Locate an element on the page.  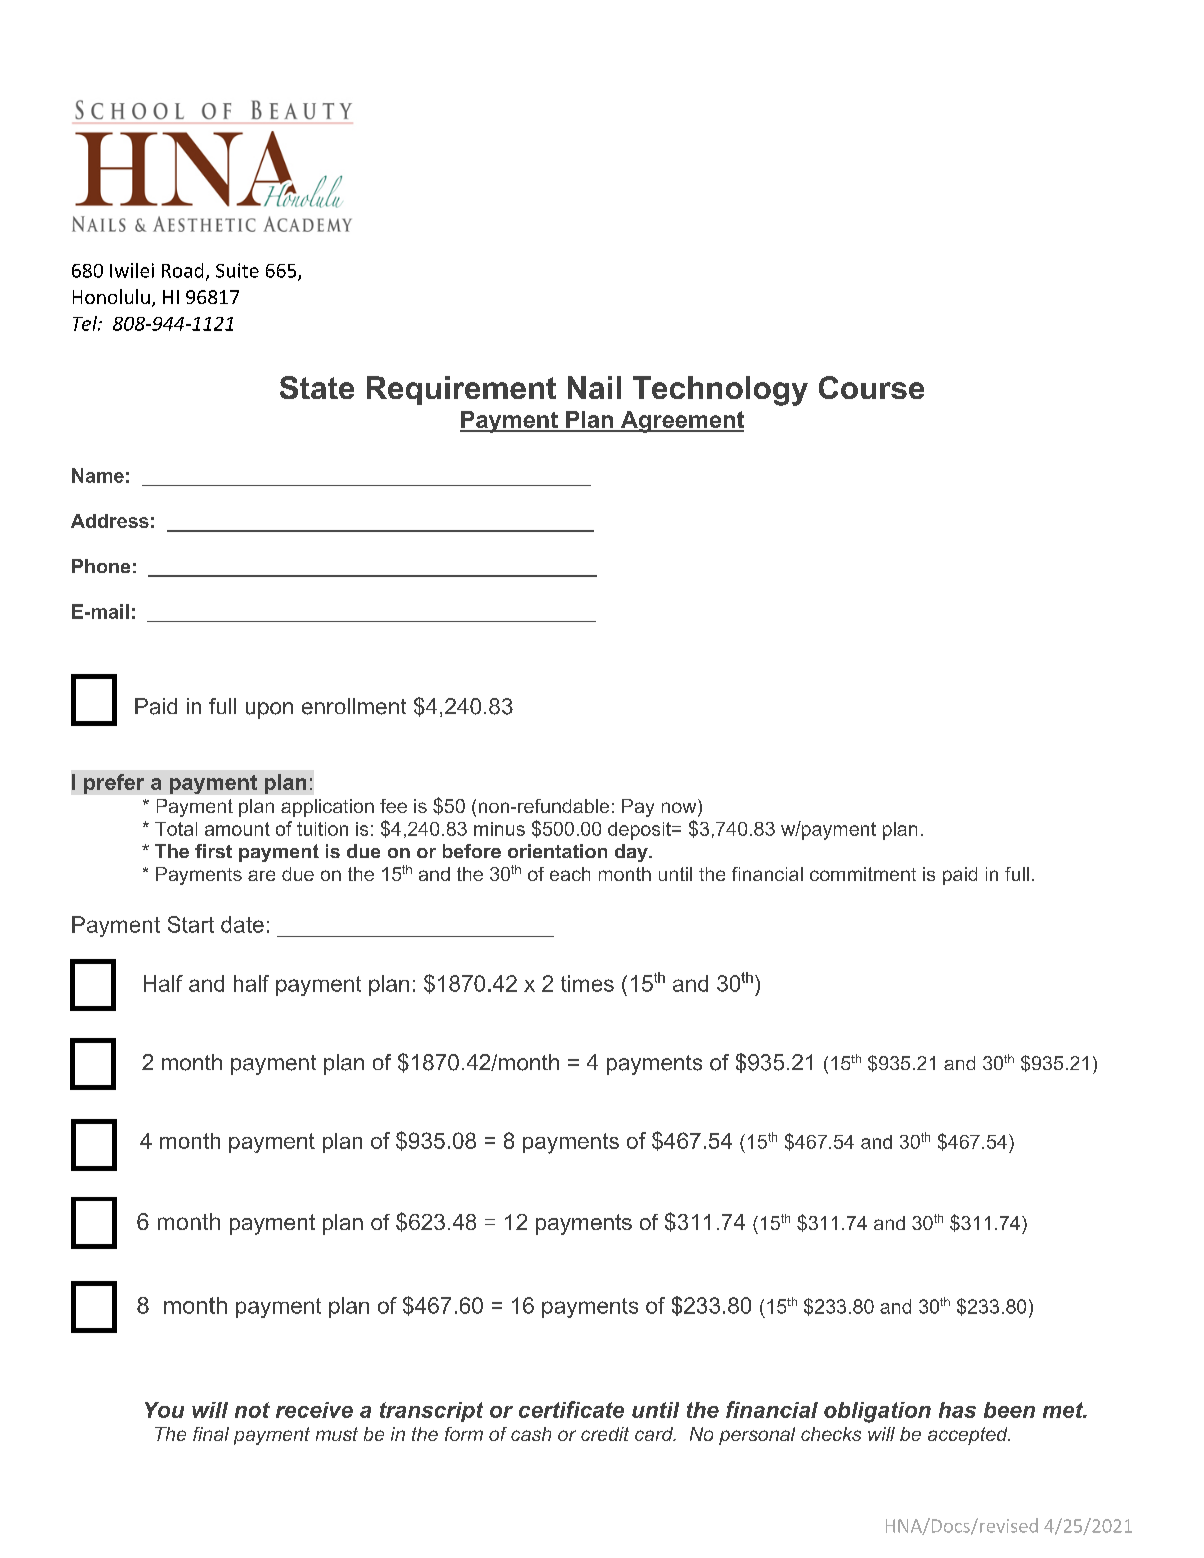
day is located at coordinates (632, 853).
